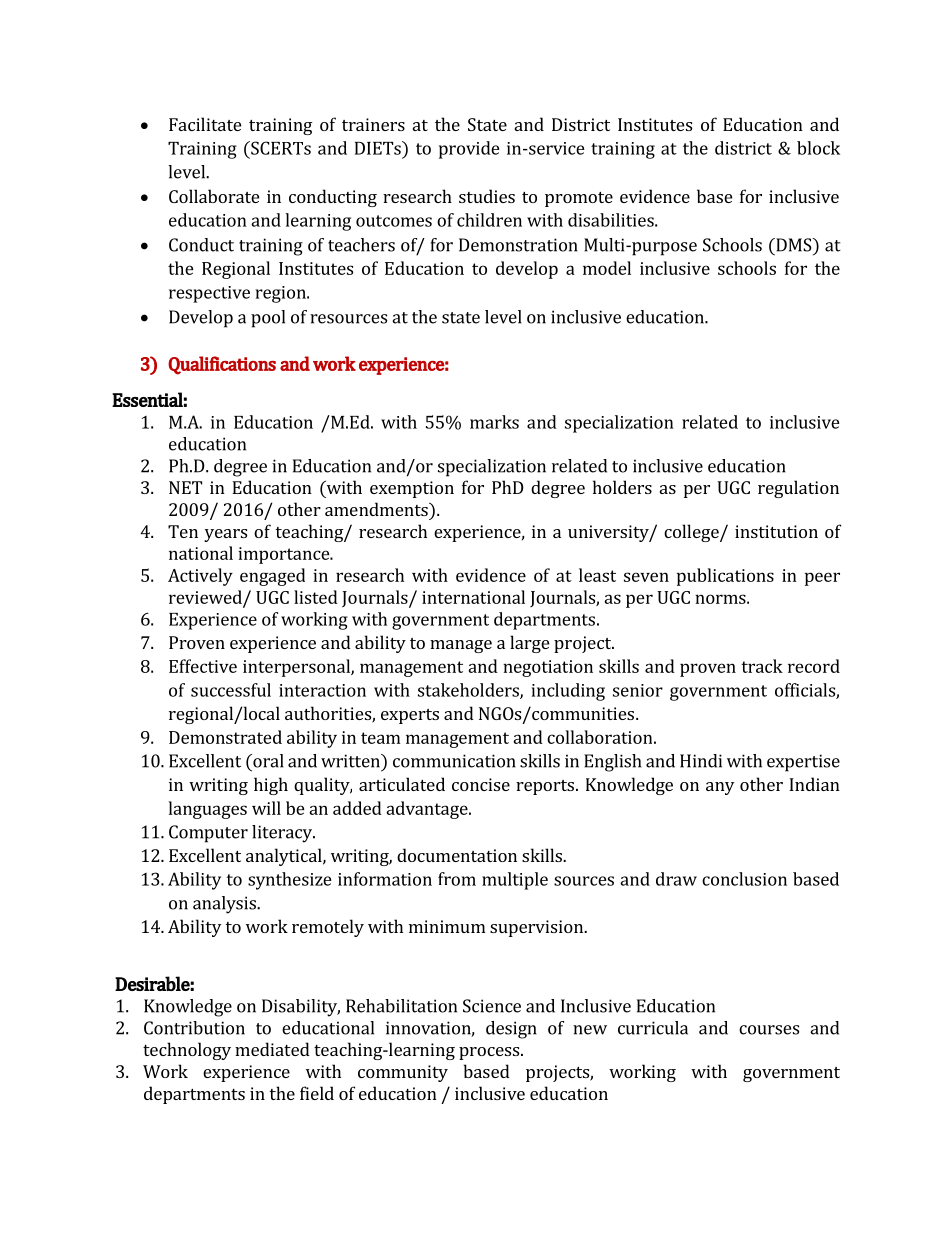 This screenshot has width=952, height=1233. What do you see at coordinates (529, 644) in the screenshot?
I see `large` at bounding box center [529, 644].
